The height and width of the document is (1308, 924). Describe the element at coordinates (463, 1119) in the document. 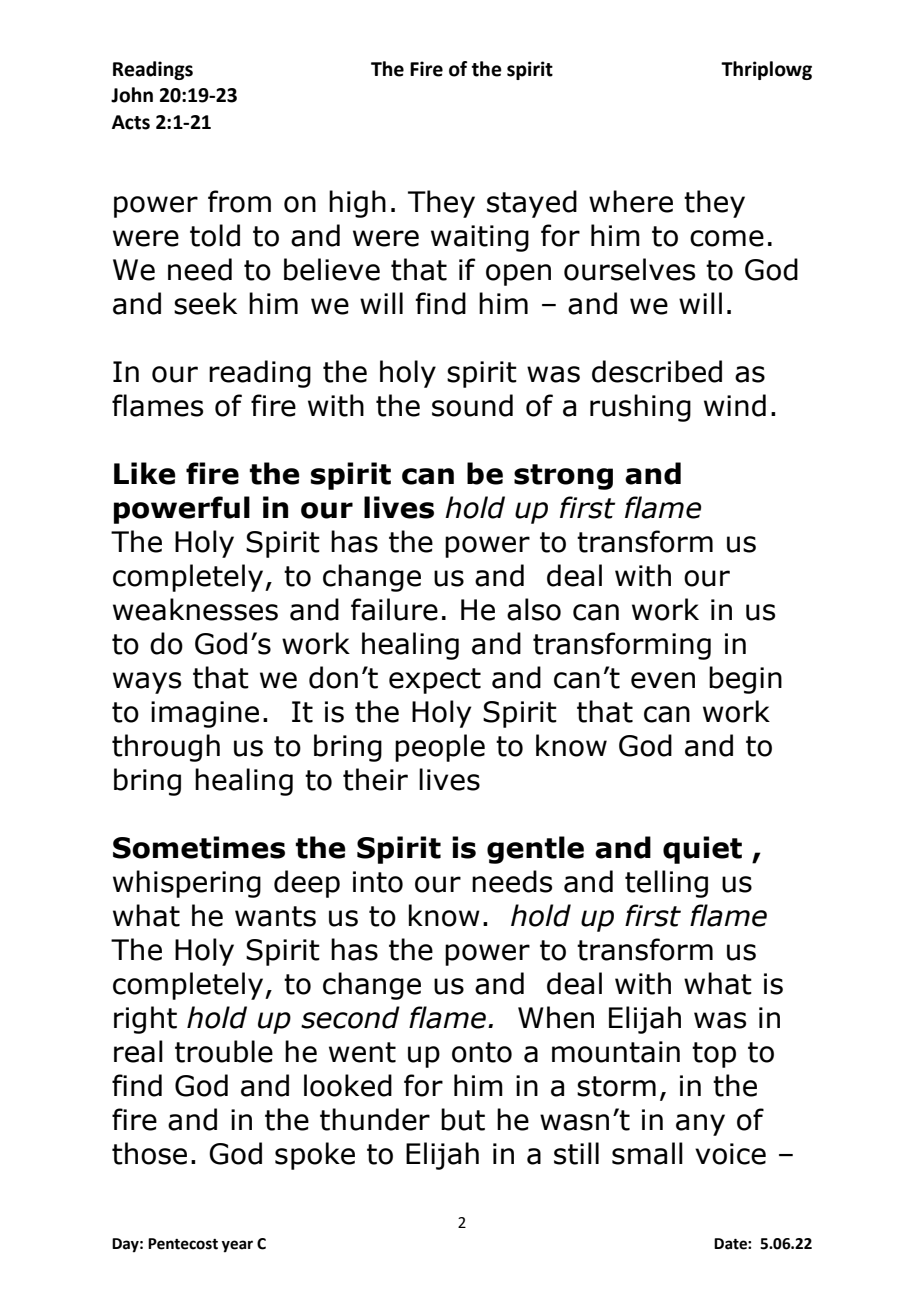

I see `but` at that location.
